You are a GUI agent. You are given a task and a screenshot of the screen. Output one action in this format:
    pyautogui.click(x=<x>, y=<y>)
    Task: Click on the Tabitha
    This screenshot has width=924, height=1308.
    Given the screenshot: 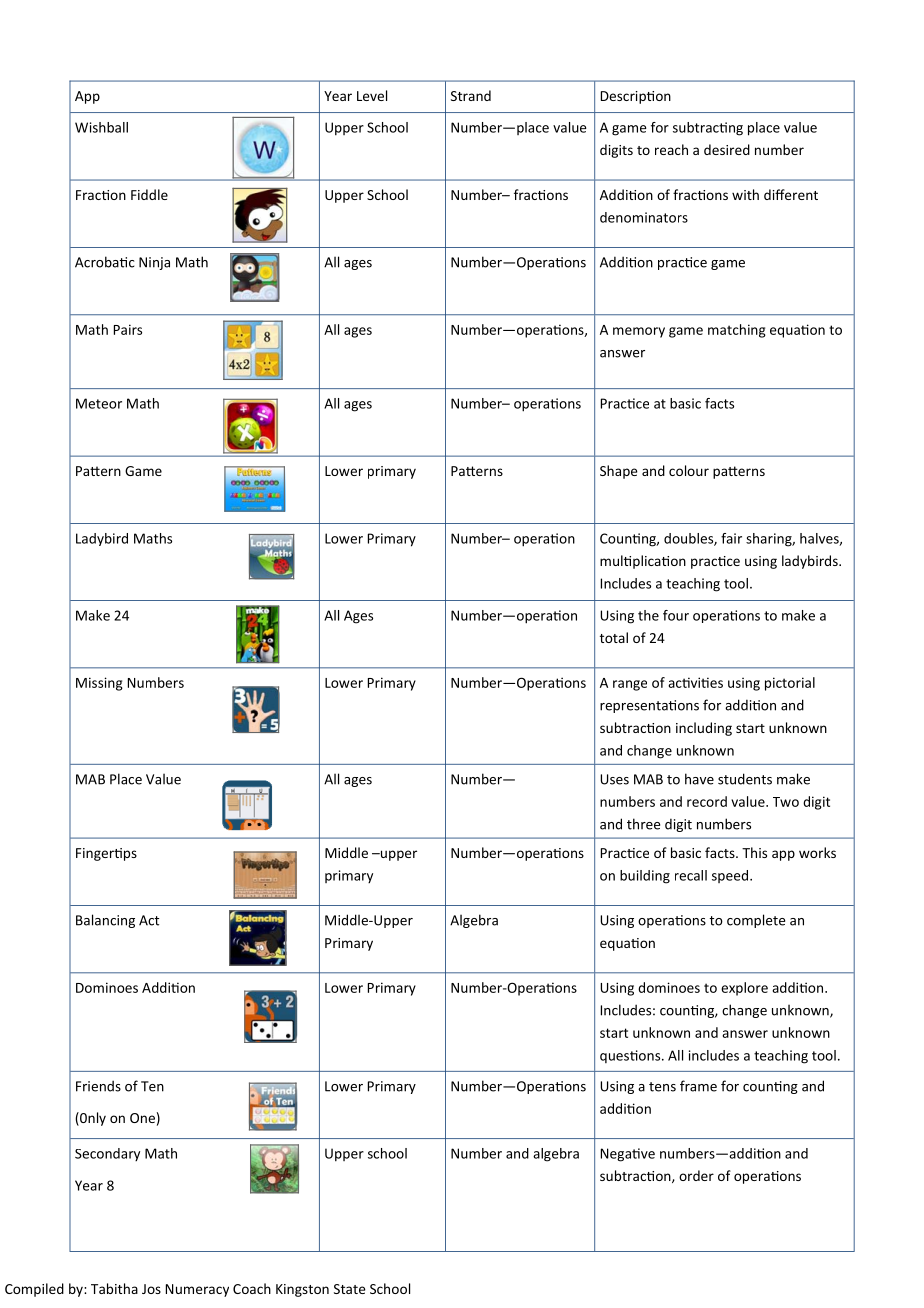 What is the action you would take?
    pyautogui.click(x=114, y=1288)
